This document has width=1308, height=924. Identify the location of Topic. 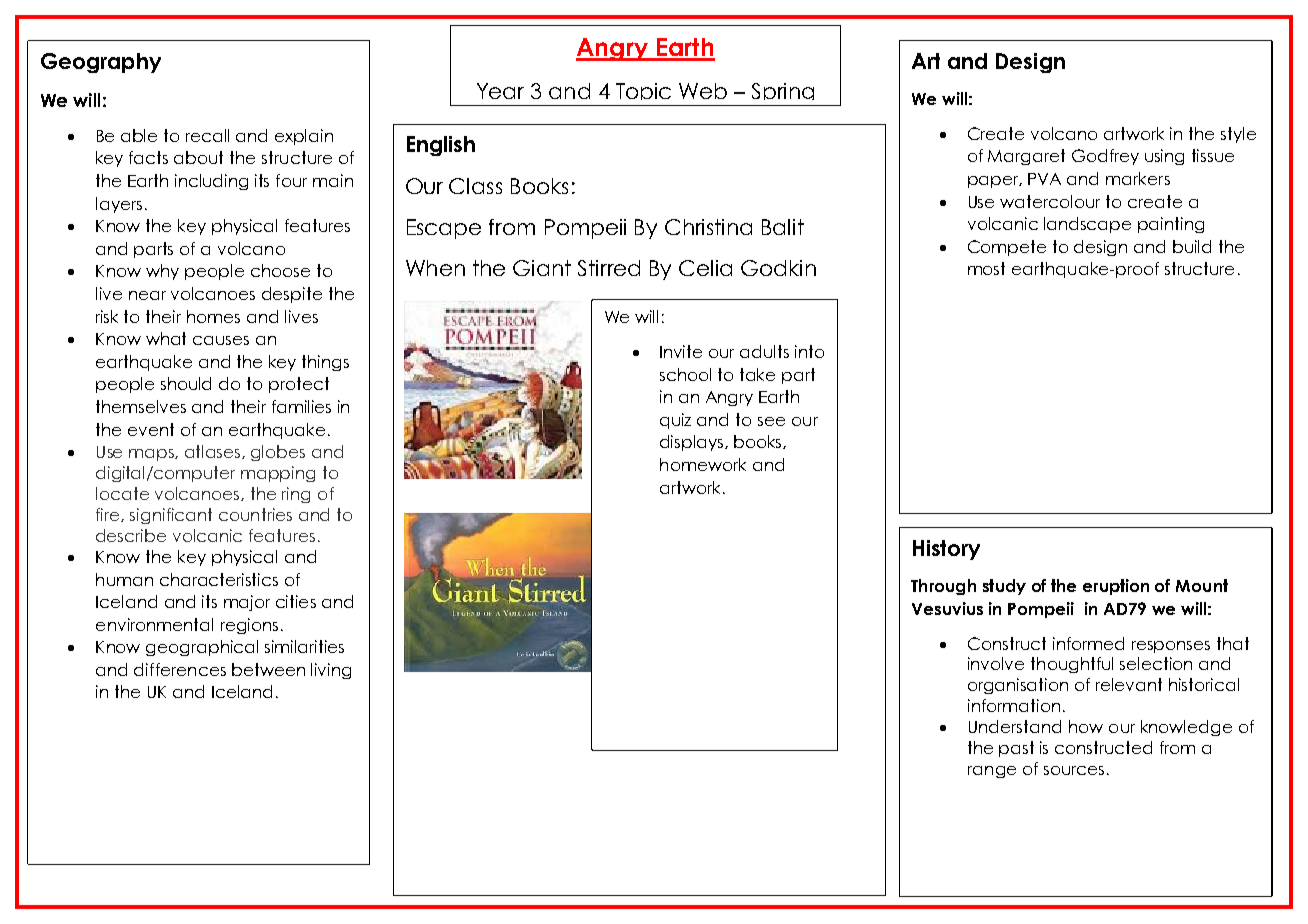
(643, 91).
